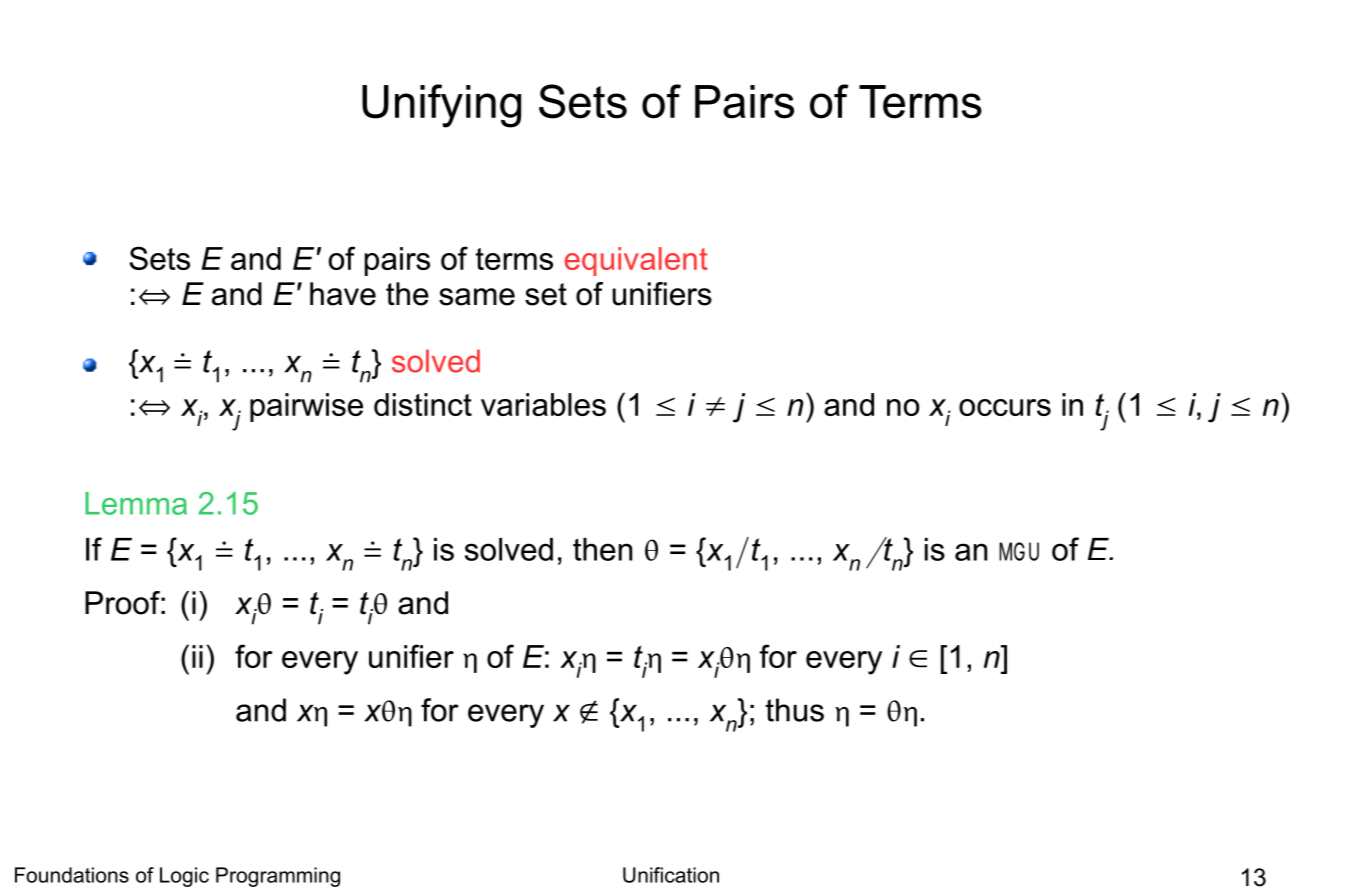  What do you see at coordinates (636, 261) in the page?
I see `equivalent` at bounding box center [636, 261].
